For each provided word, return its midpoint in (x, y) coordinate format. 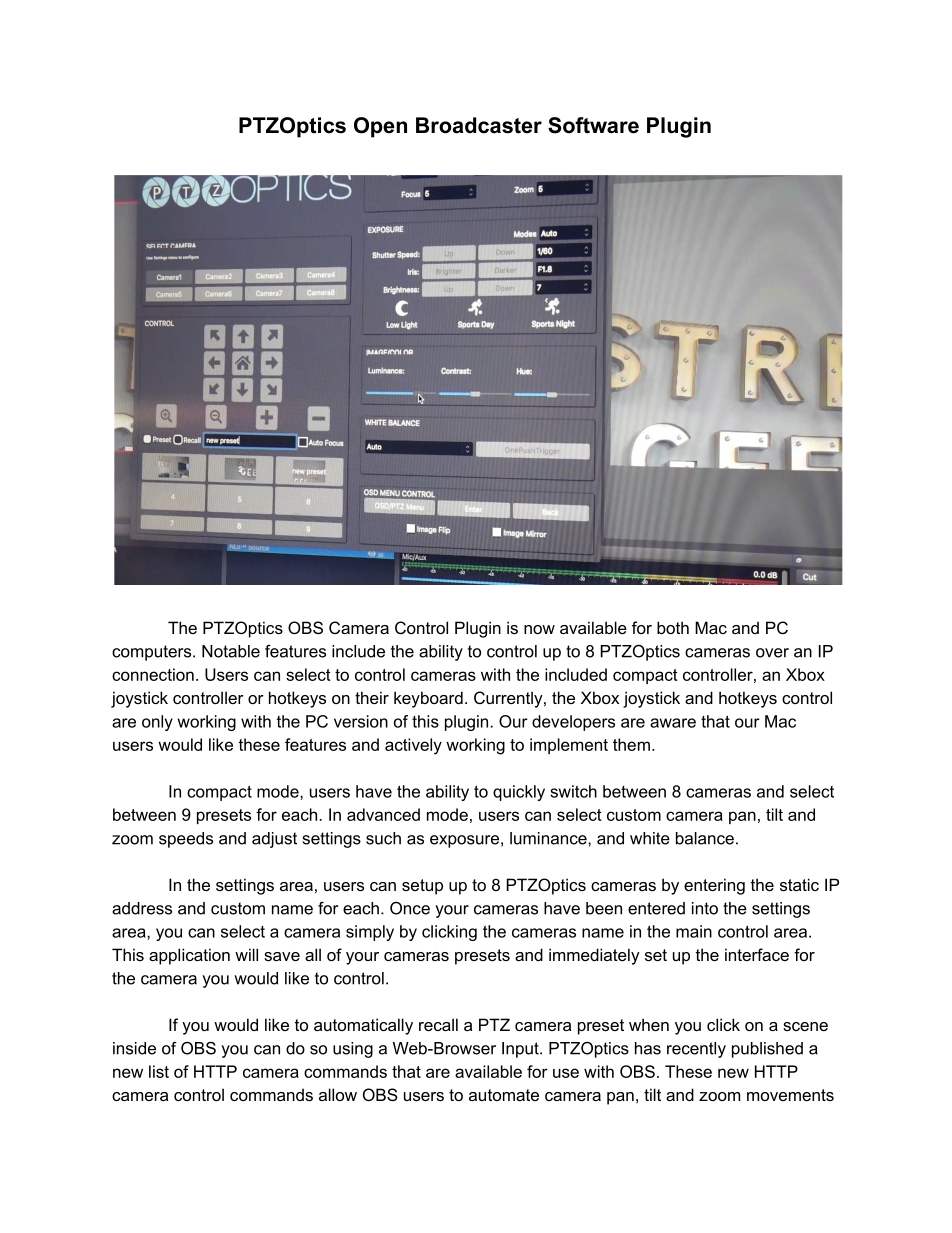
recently (696, 1050)
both (673, 627)
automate (504, 1095)
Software (593, 125)
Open (380, 127)
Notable (231, 651)
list (159, 1071)
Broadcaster (479, 125)
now (539, 629)
